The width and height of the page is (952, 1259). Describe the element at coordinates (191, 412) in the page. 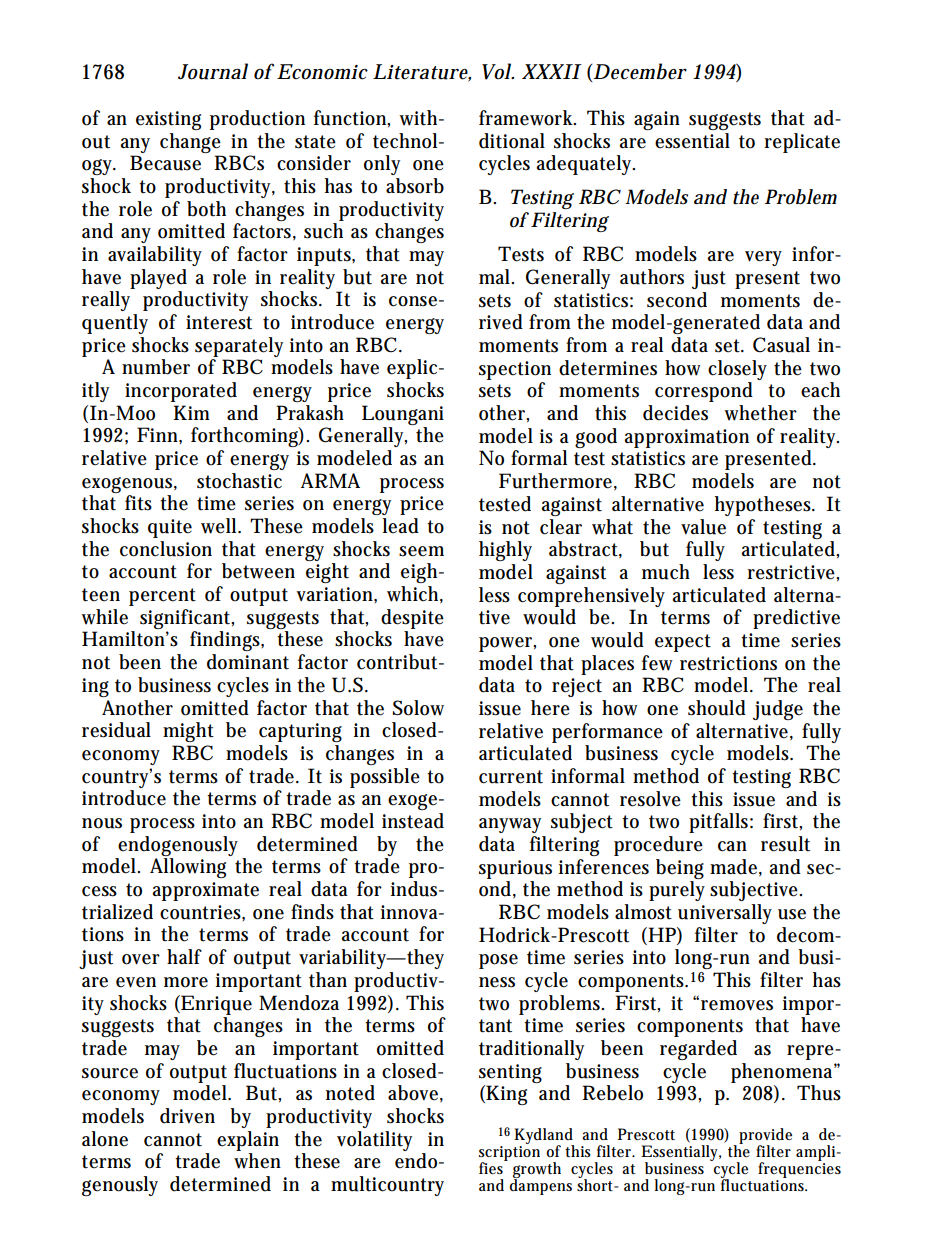

I see `Kim` at that location.
